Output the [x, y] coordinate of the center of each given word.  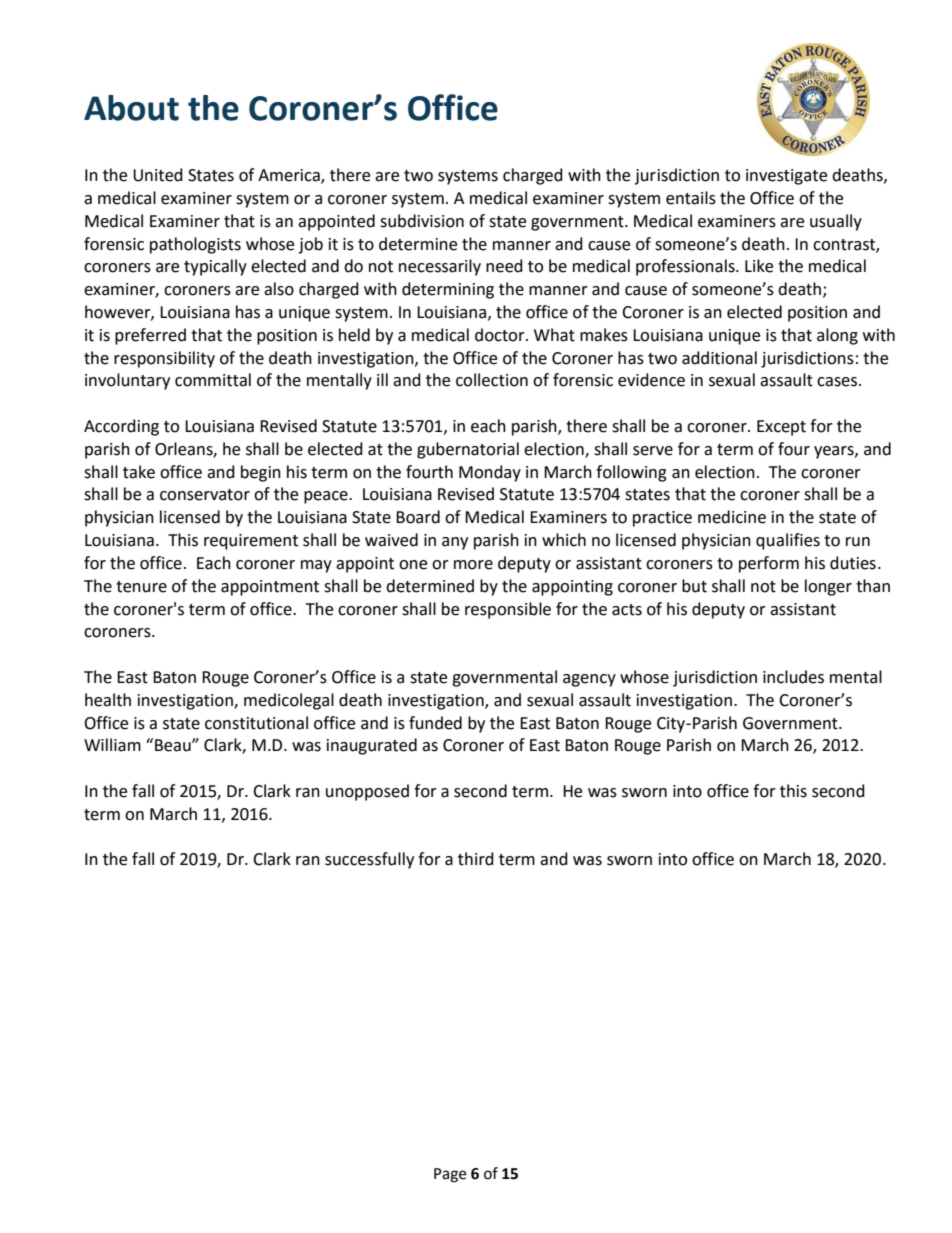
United [158, 175]
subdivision [422, 221]
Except [781, 428]
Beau [174, 745]
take [139, 472]
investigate [786, 177]
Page [450, 1175]
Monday [490, 473]
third [476, 859]
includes [793, 677]
